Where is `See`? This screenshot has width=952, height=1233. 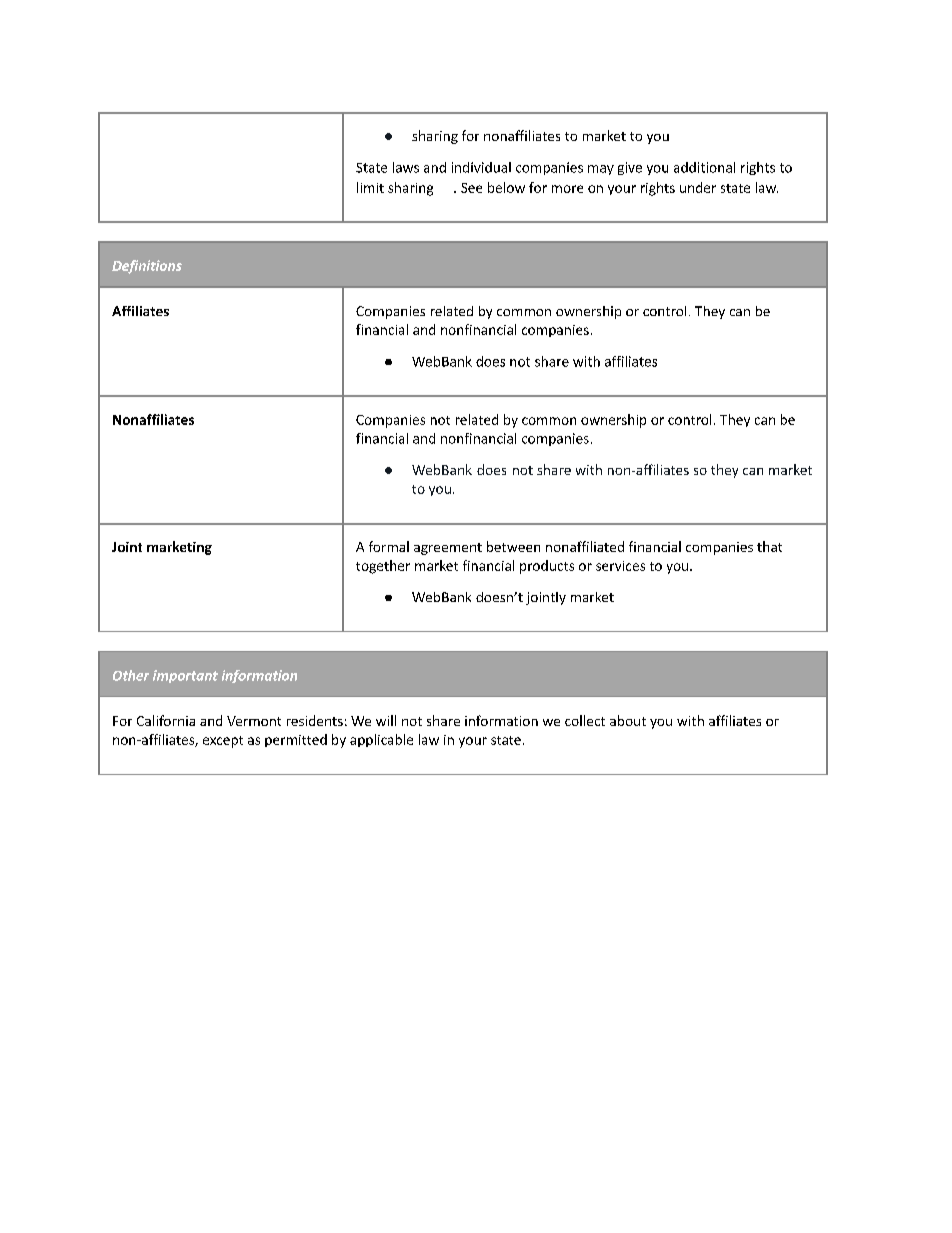 See is located at coordinates (471, 188).
